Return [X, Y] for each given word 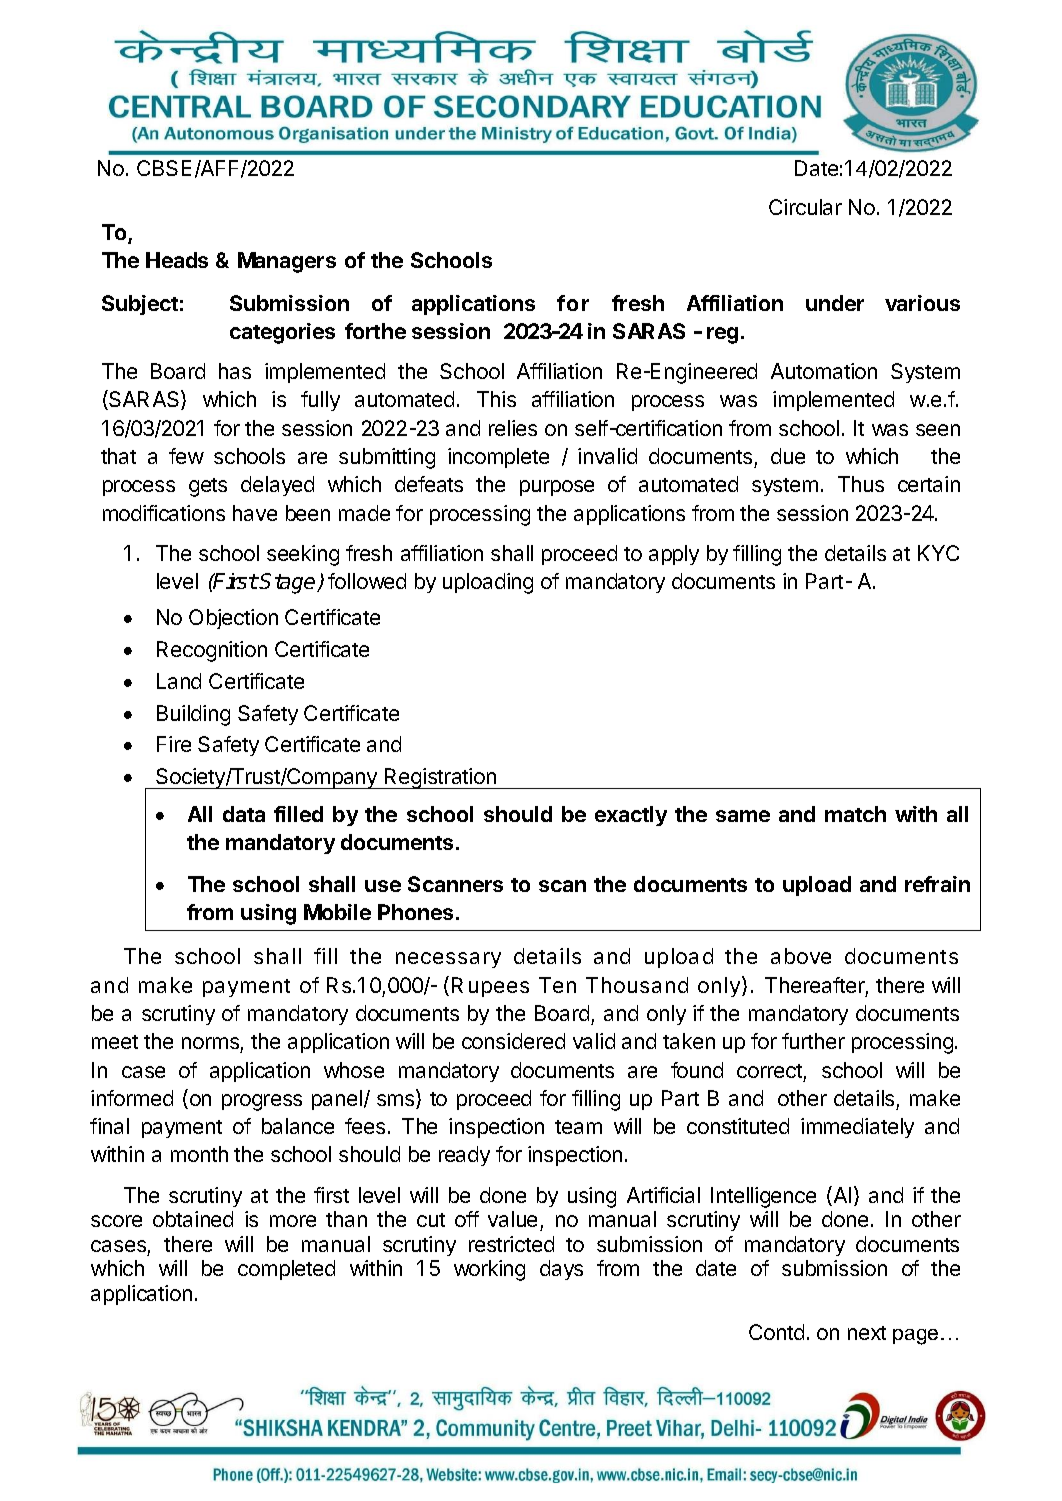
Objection [233, 619]
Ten [557, 985]
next [867, 1333]
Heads [177, 260]
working [489, 1270]
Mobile [337, 912]
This [496, 399]
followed [367, 581]
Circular [805, 207]
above [801, 956]
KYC [938, 553]
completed [286, 1270]
